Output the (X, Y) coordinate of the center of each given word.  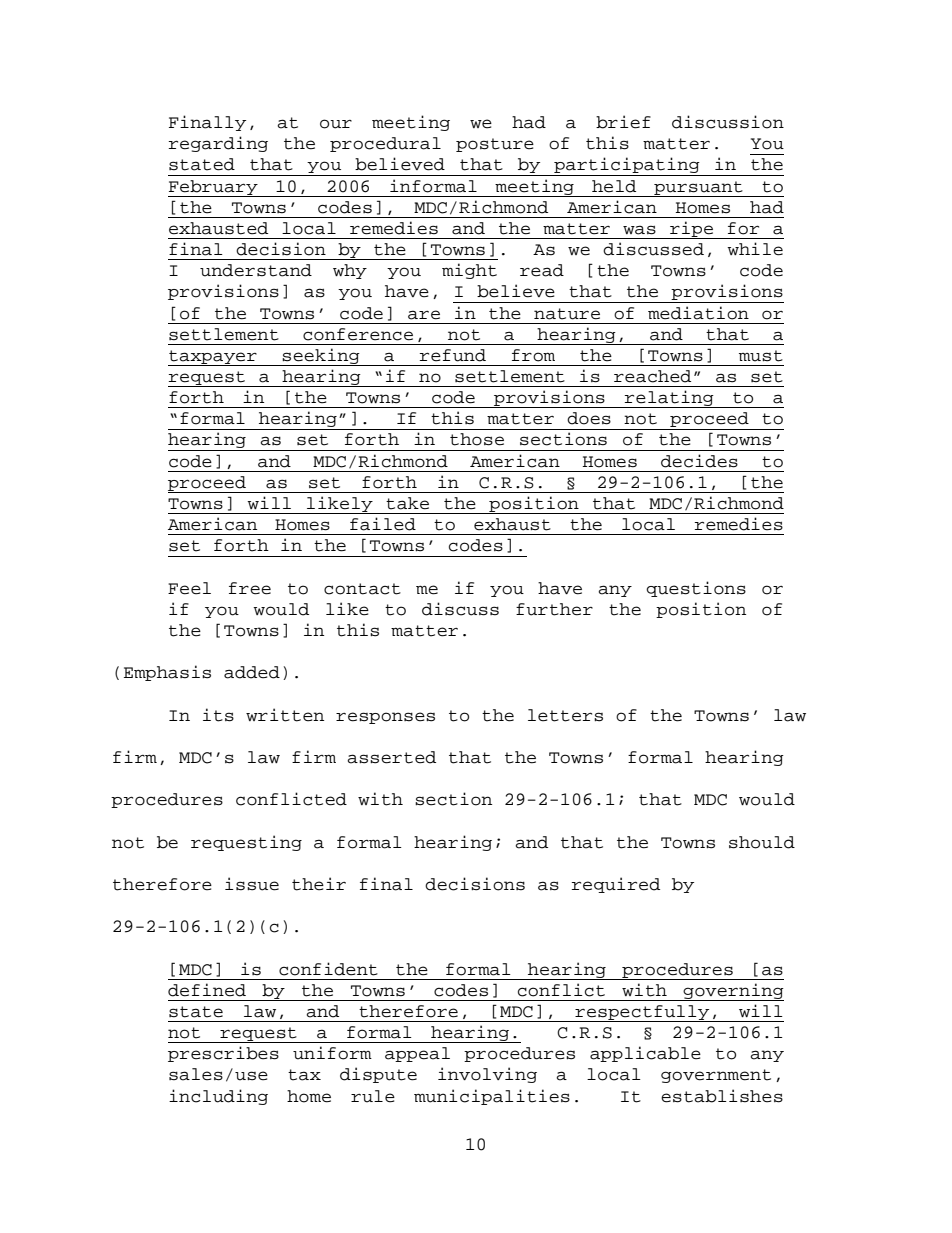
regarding (218, 144)
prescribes (223, 1054)
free (250, 588)
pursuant (698, 189)
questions (696, 589)
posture (495, 145)
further (554, 609)
